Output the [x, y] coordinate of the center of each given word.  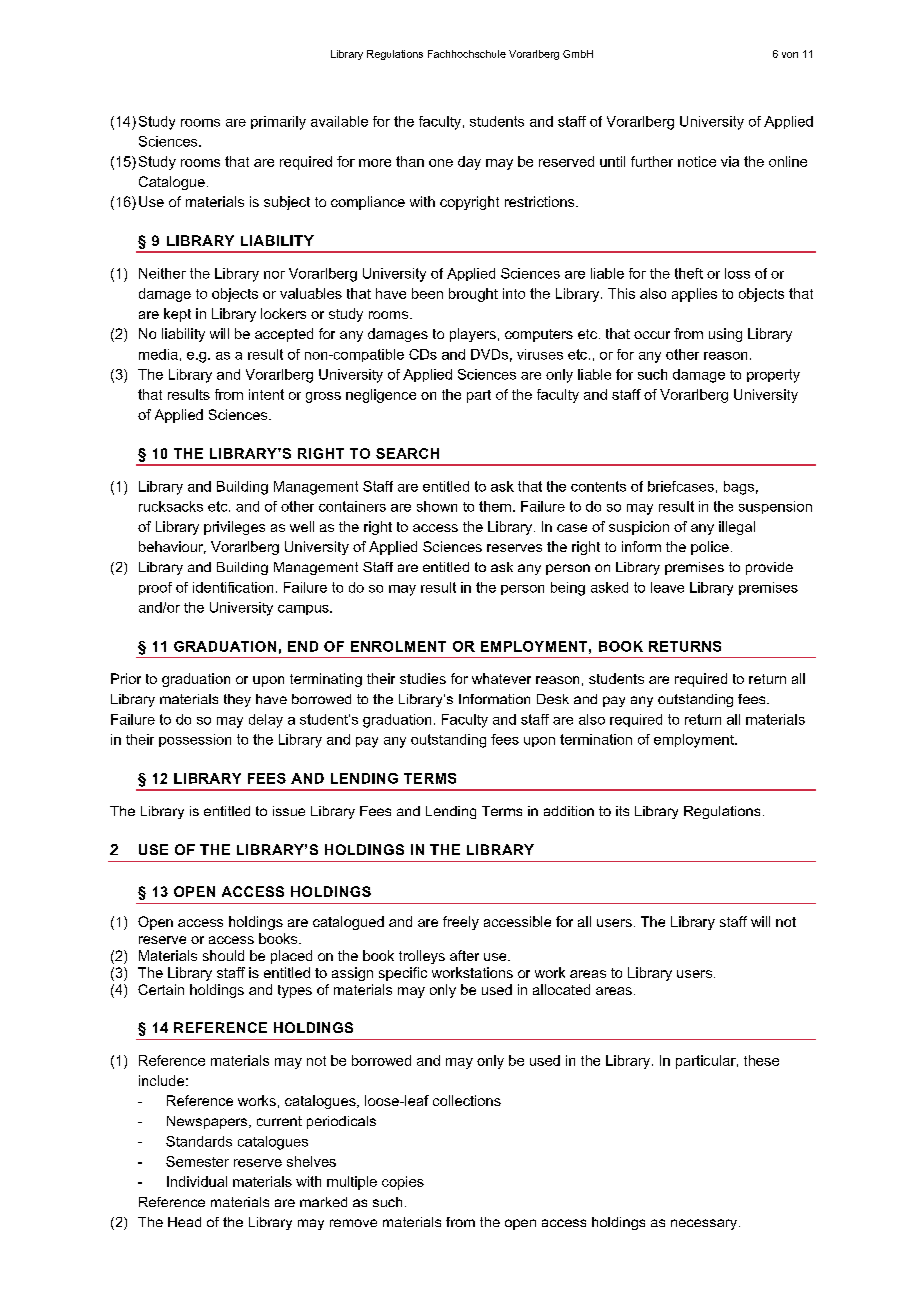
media [158, 354]
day [469, 163]
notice [697, 161]
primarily [278, 123]
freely [461, 923]
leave [667, 587]
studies [423, 678]
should [223, 955]
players [473, 335]
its [622, 811]
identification [233, 587]
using [725, 335]
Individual [197, 1181]
